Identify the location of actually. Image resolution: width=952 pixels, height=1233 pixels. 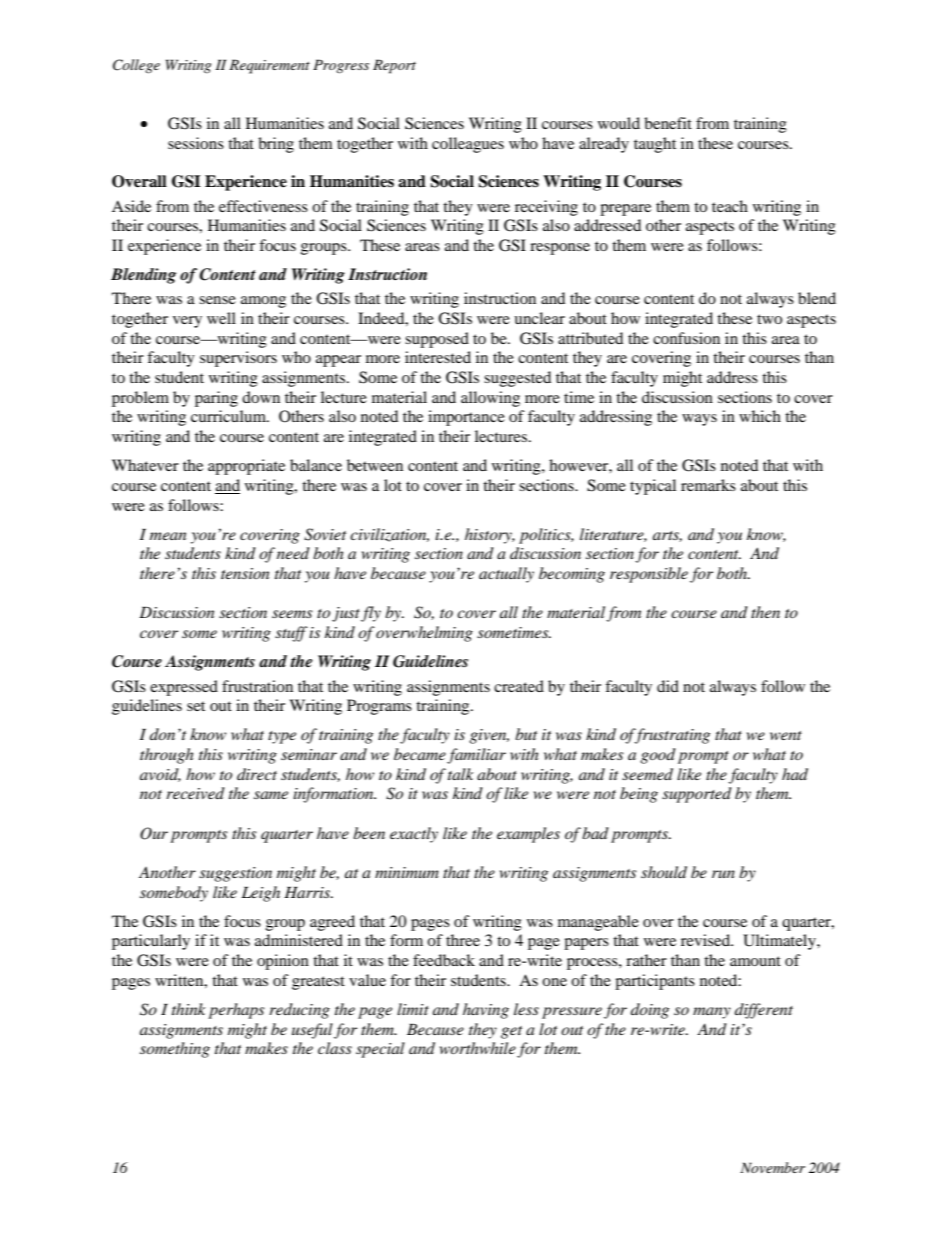
(506, 575).
